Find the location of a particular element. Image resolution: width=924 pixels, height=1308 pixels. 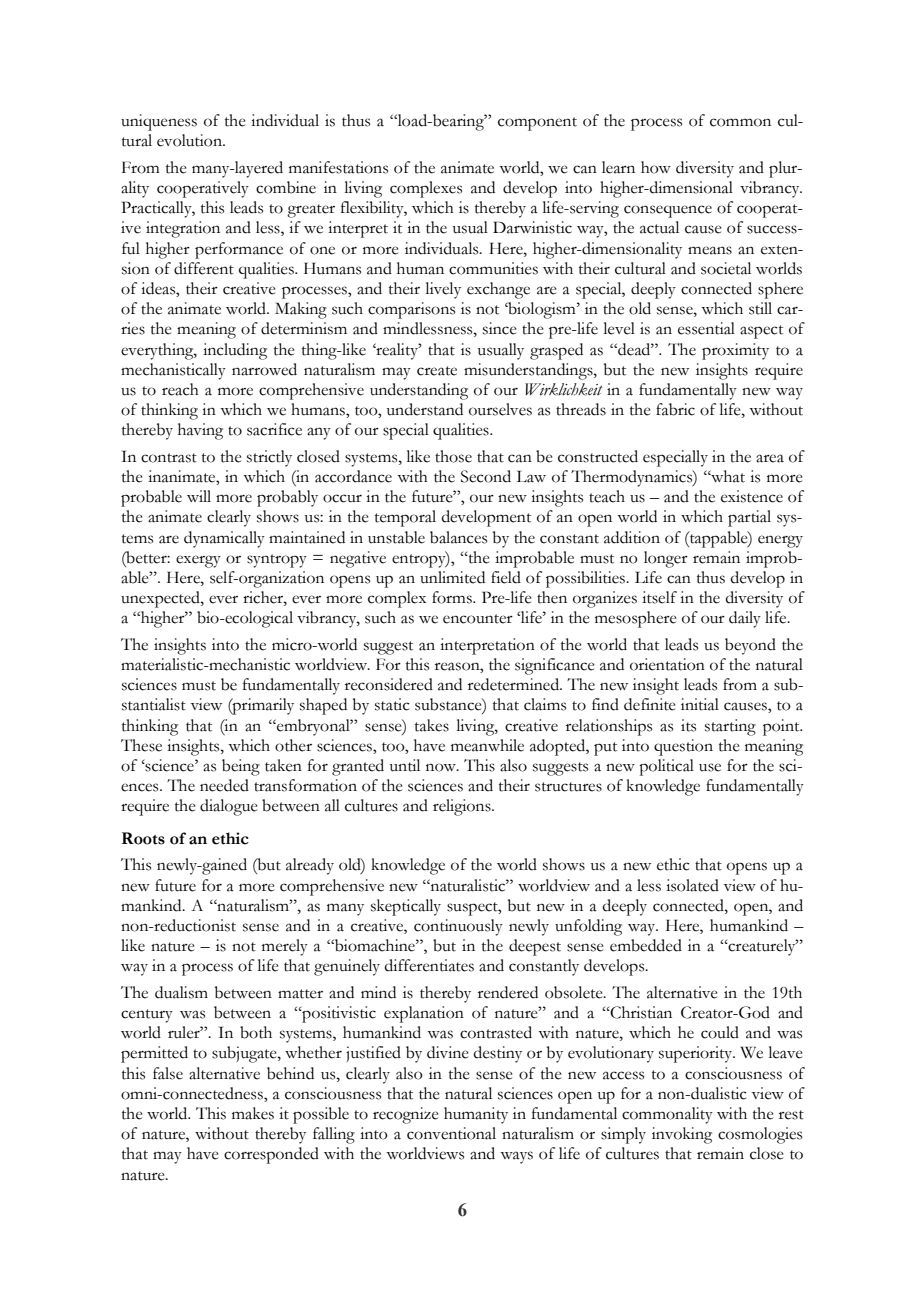

dynamically is located at coordinates (224, 539).
